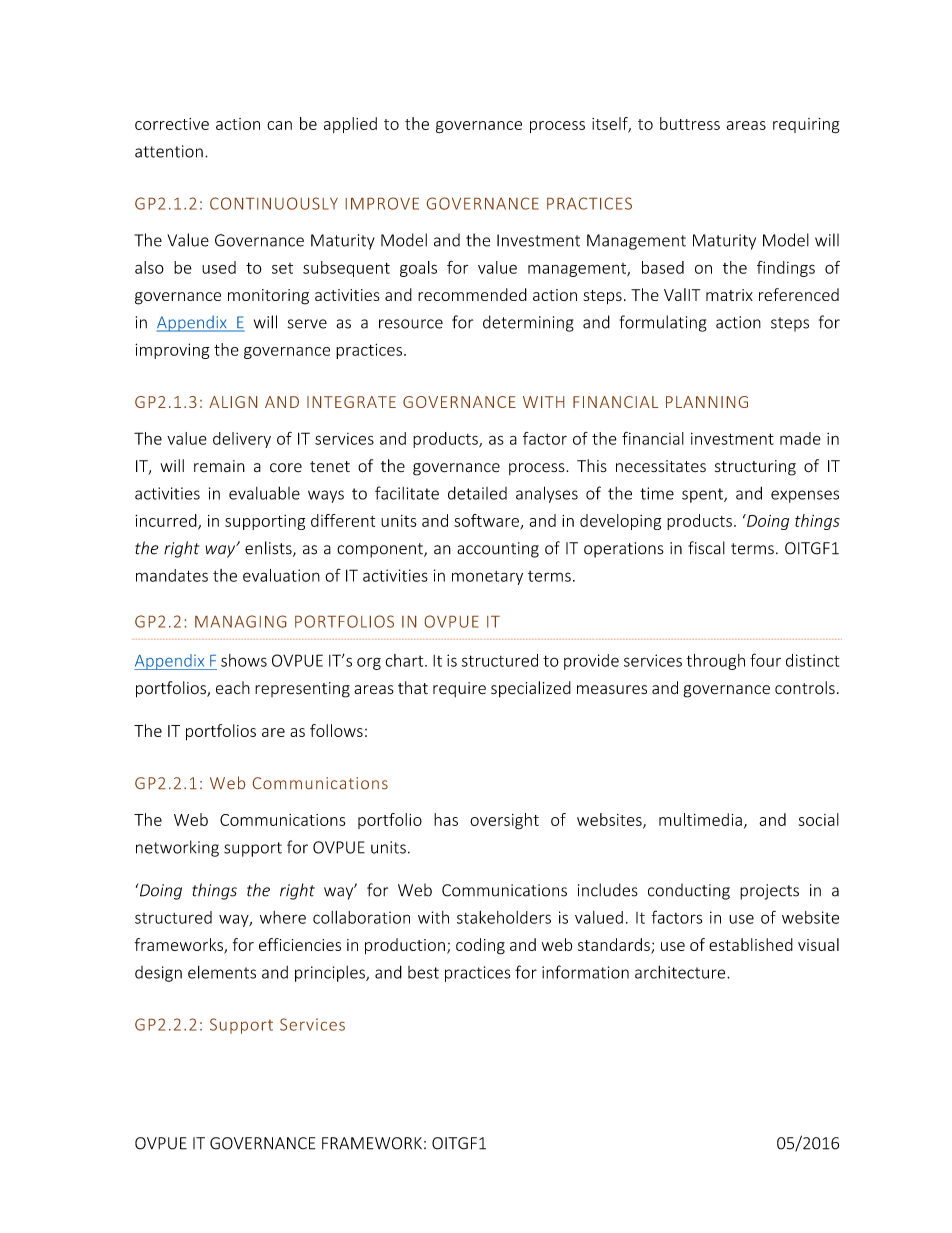 This document has width=952, height=1233. What do you see at coordinates (755, 468) in the document?
I see `structuring` at bounding box center [755, 468].
